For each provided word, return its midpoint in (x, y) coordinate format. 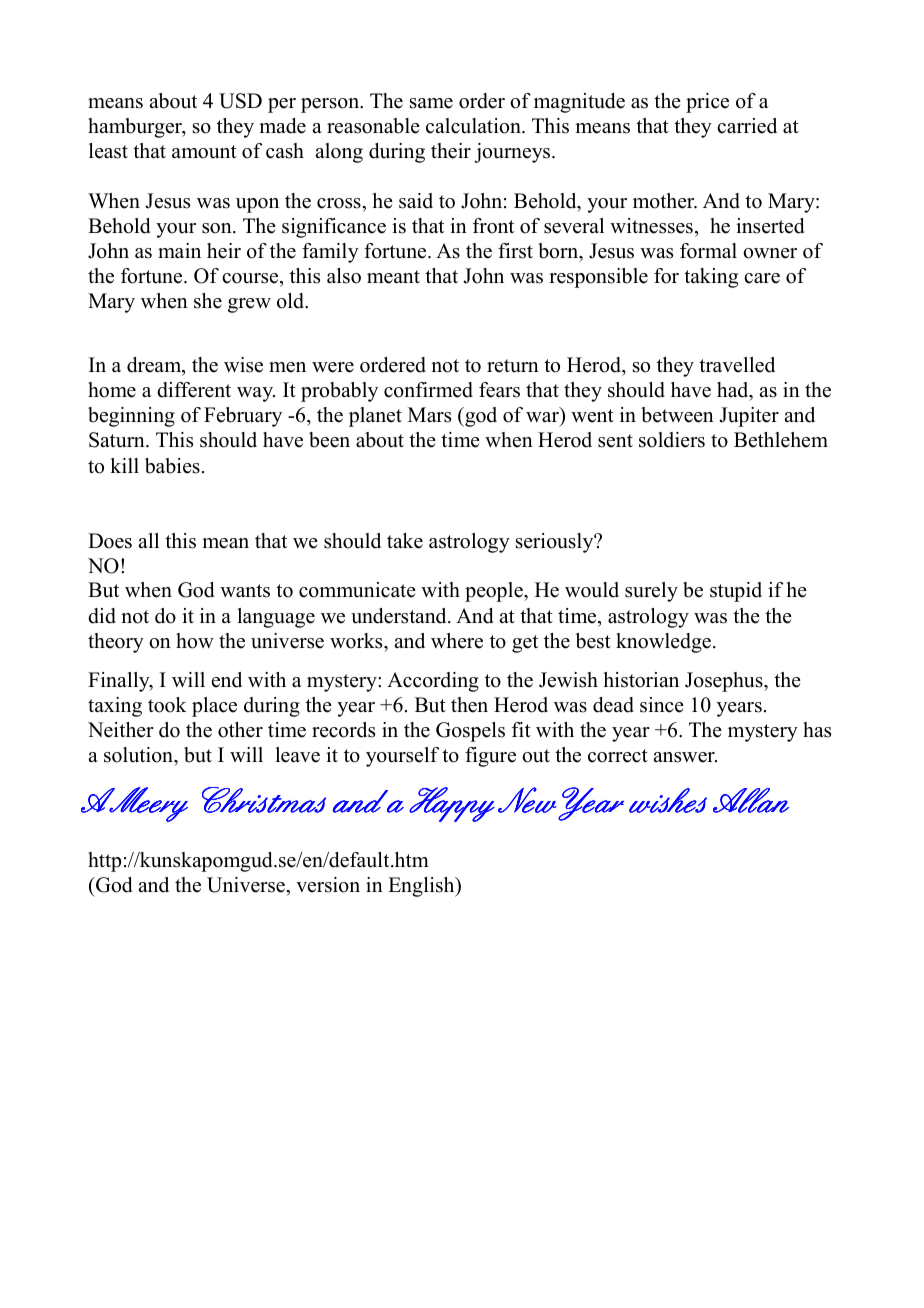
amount (204, 152)
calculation (474, 126)
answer (685, 757)
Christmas (264, 800)
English (422, 887)
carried (747, 126)
